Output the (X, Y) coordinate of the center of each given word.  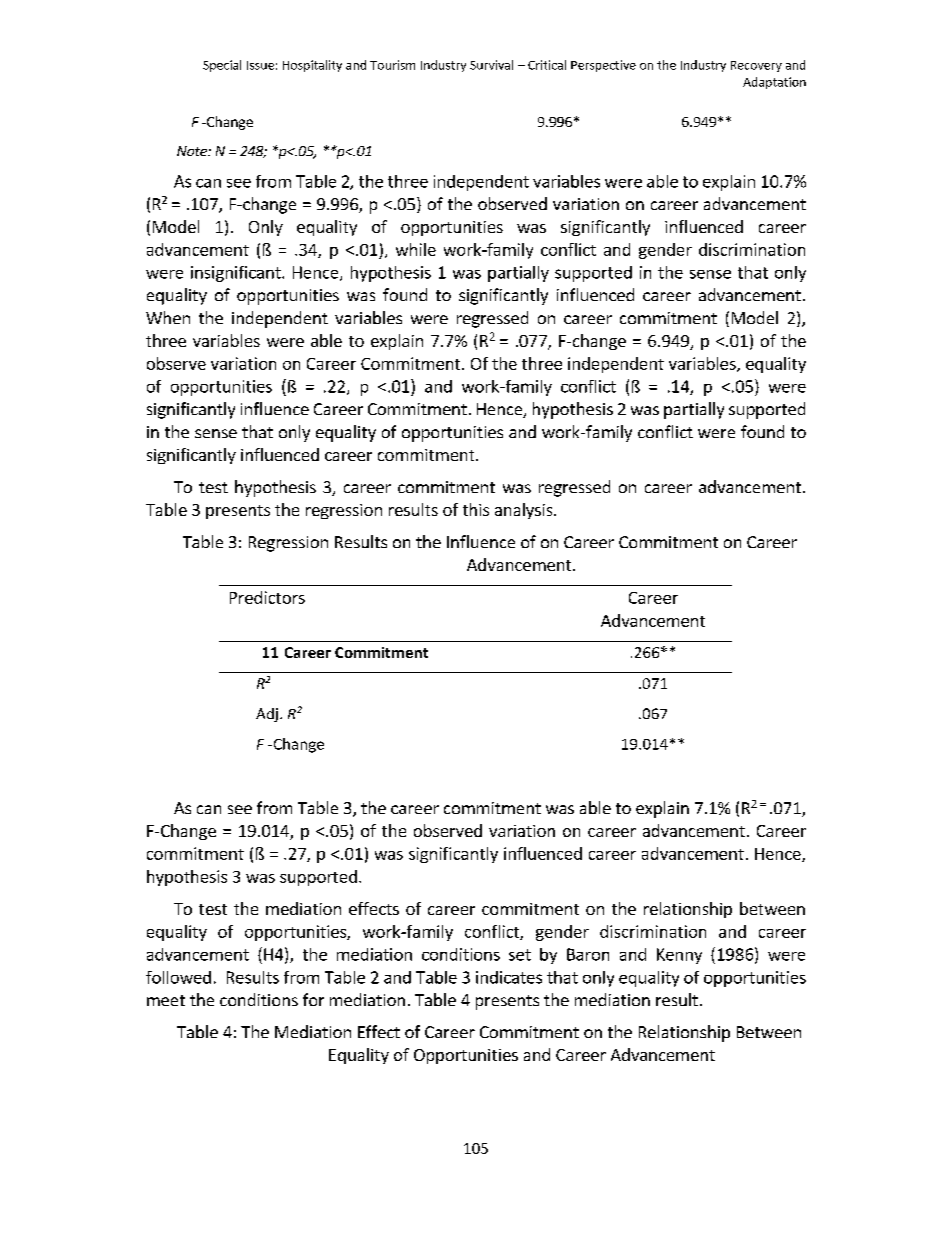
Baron (588, 954)
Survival (491, 65)
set (520, 955)
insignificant (237, 274)
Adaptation (774, 83)
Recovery (756, 66)
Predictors (267, 597)
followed (178, 977)
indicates (509, 977)
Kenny (679, 956)
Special (222, 66)
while (416, 249)
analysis (525, 511)
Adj (267, 715)
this (476, 509)
